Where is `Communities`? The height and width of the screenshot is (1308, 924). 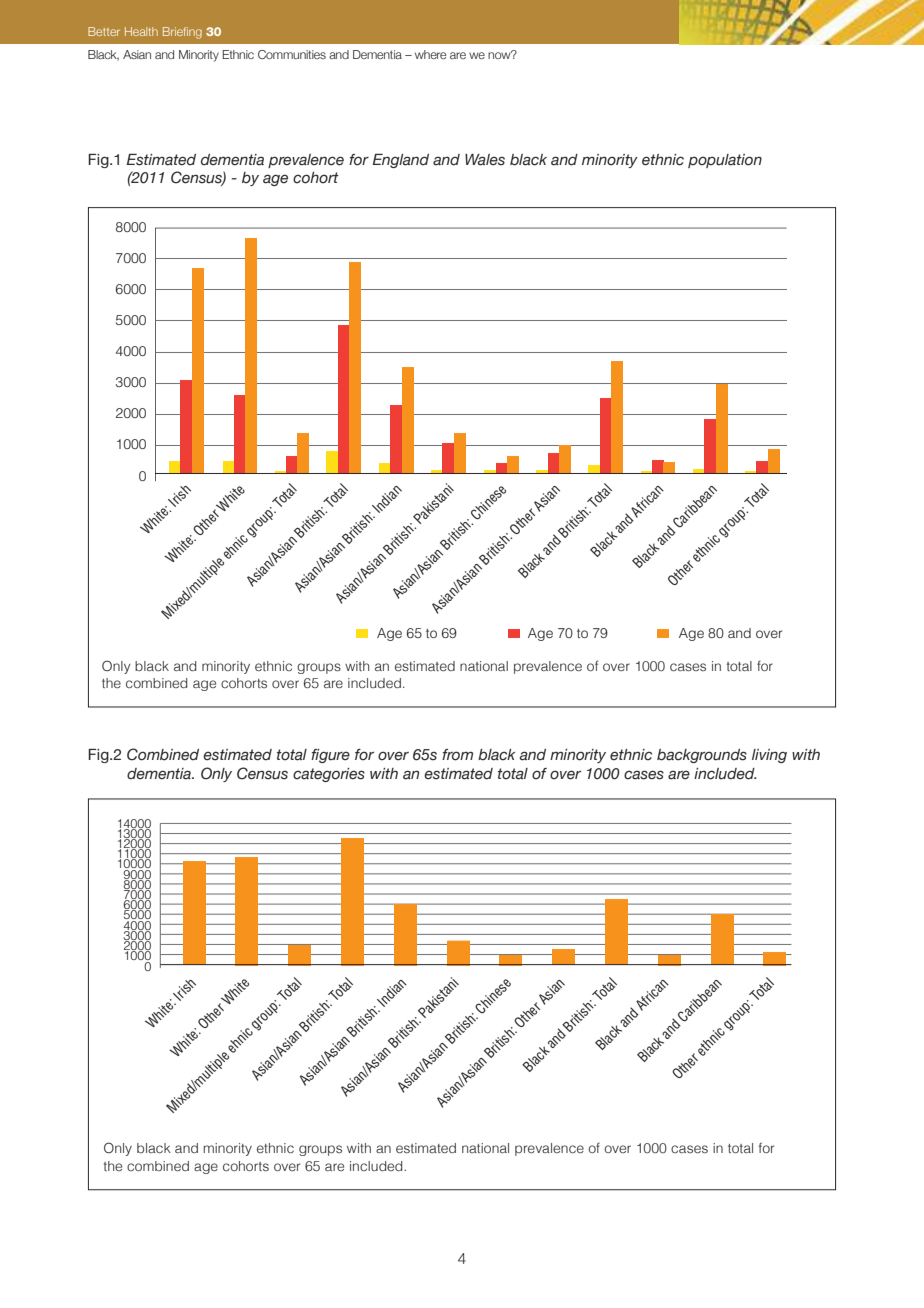
Communities is located at coordinates (292, 54).
